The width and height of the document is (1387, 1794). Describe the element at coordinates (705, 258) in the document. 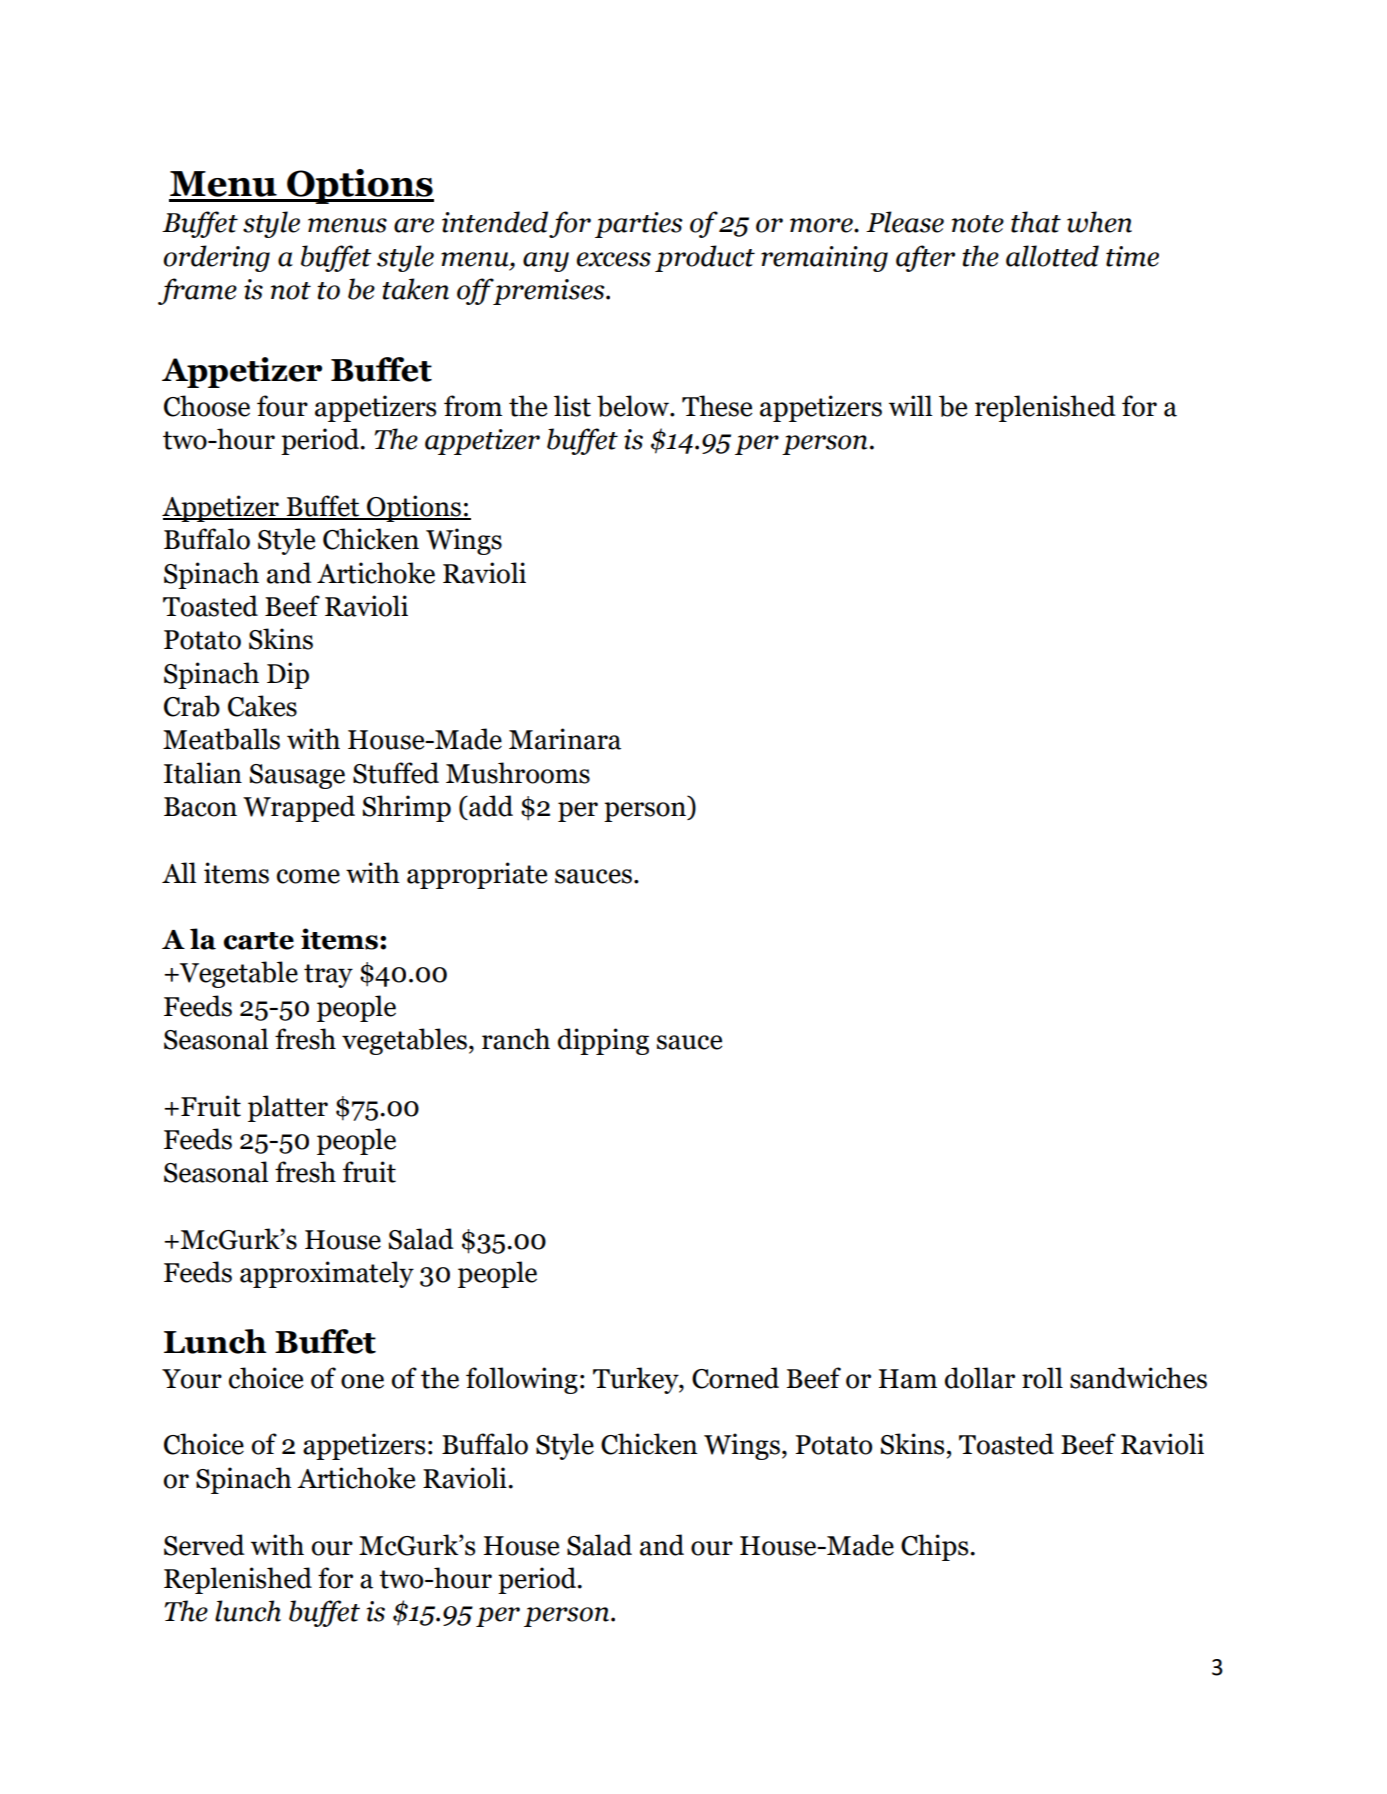

I see `product` at that location.
